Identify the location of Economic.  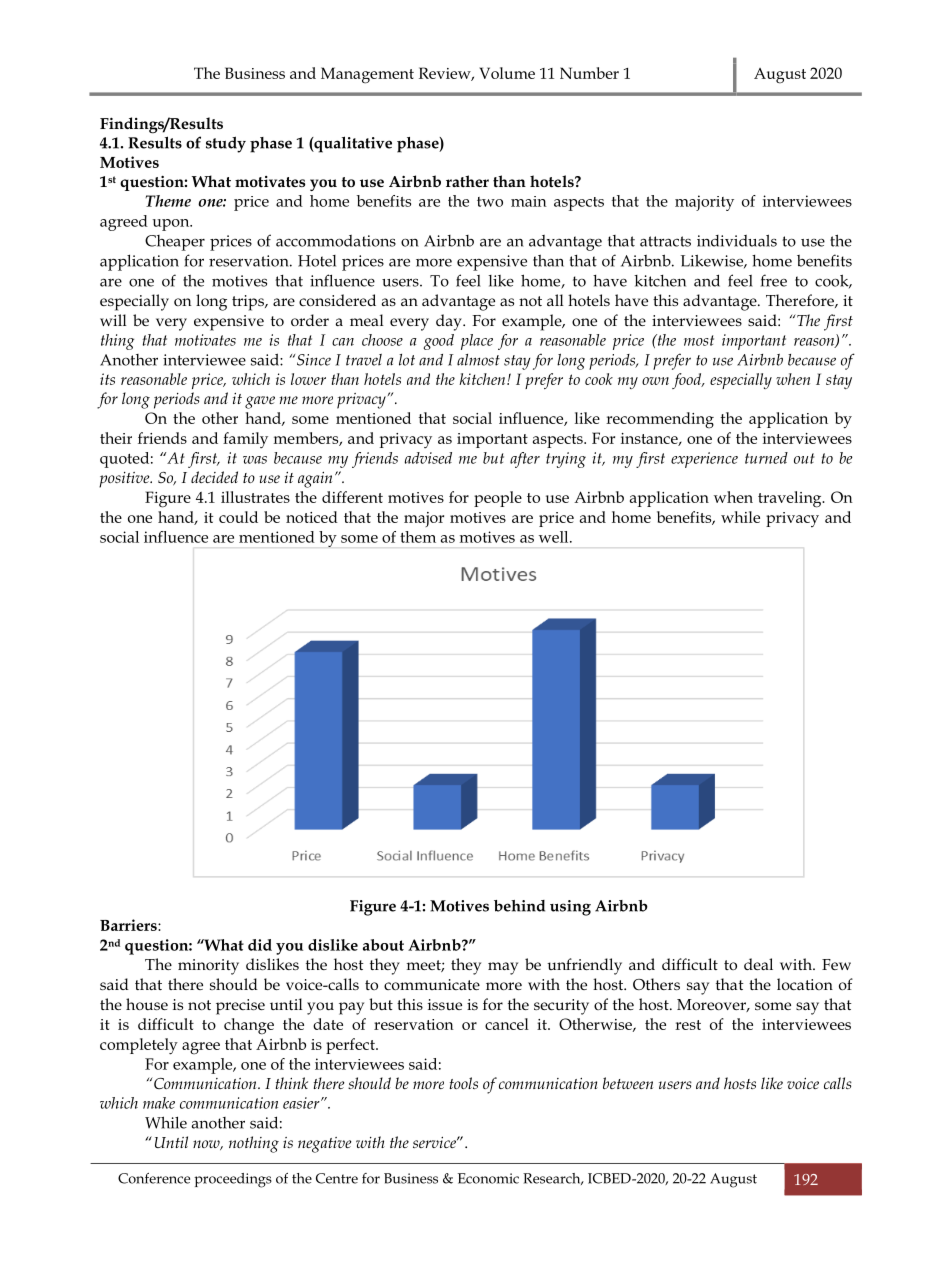
(488, 1178).
